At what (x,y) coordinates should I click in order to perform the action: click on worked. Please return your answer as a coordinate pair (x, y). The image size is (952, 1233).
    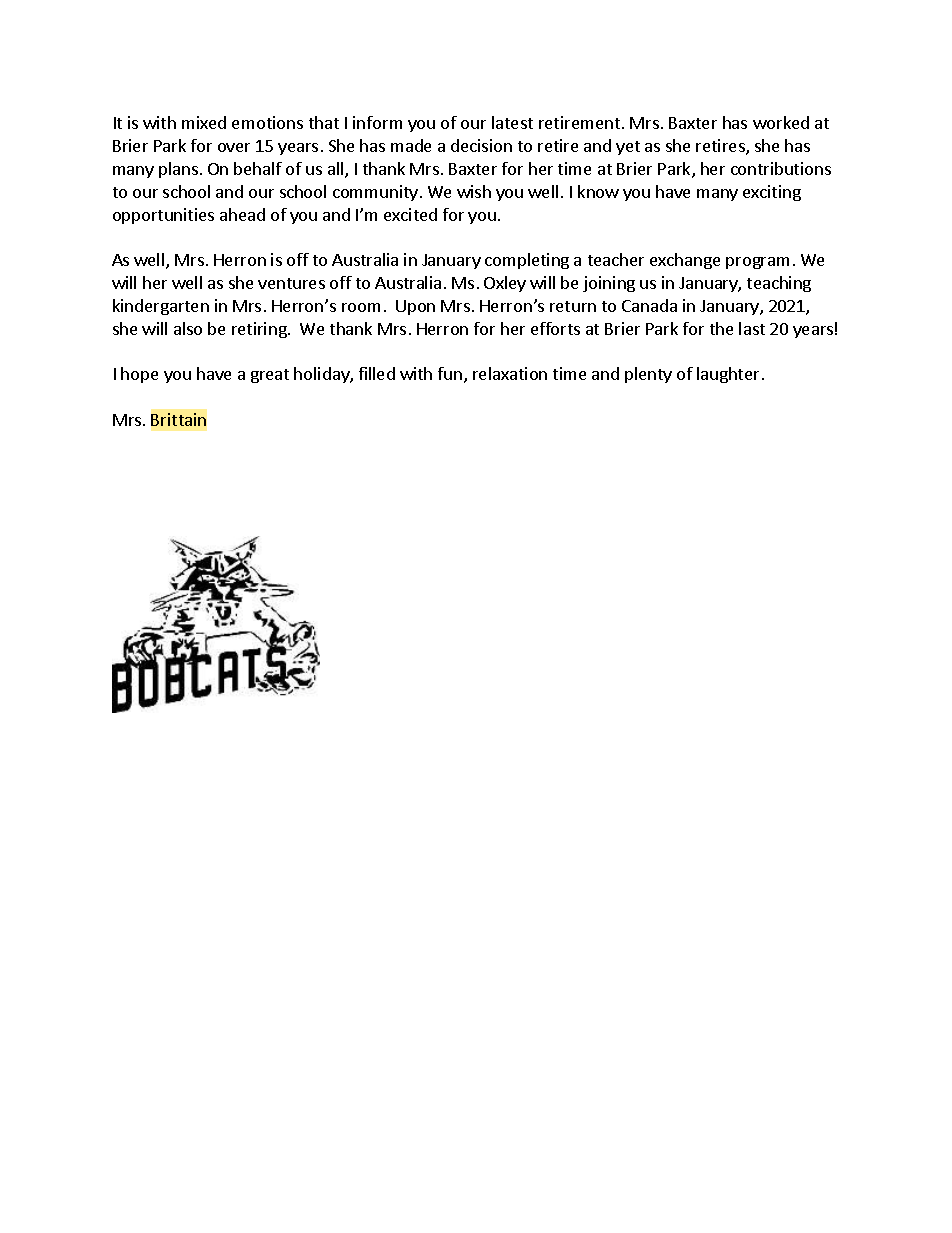
    Looking at the image, I should click on (781, 122).
